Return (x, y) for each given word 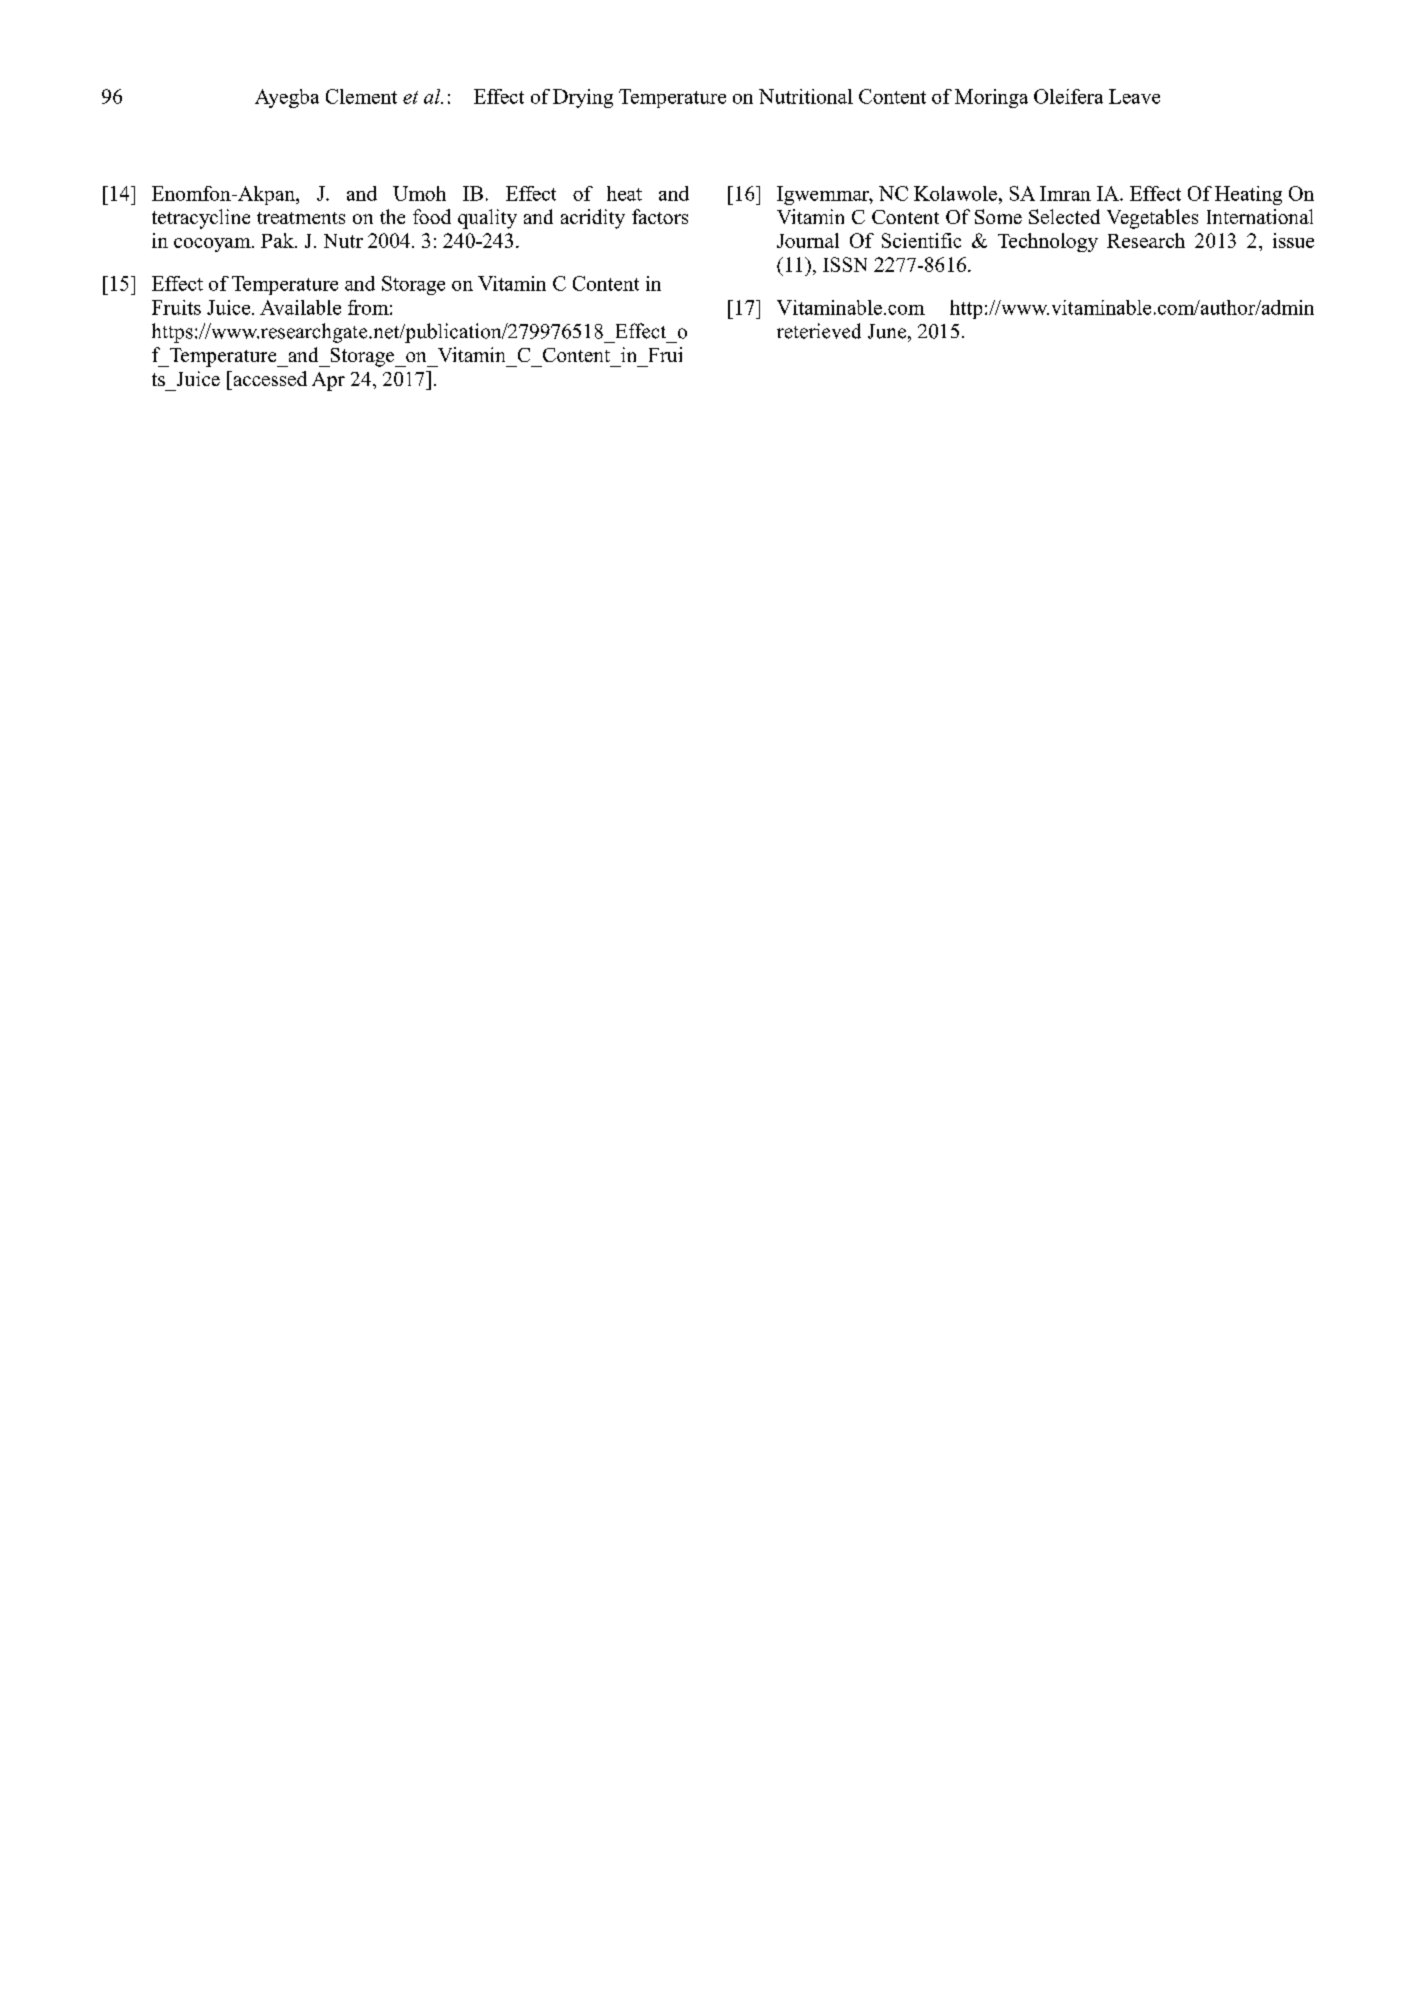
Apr (328, 381)
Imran (1065, 193)
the (392, 216)
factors (660, 216)
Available (300, 307)
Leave (1134, 96)
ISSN (845, 264)
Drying (583, 98)
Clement (361, 96)
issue (1293, 240)
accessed (269, 378)
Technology (1048, 242)
